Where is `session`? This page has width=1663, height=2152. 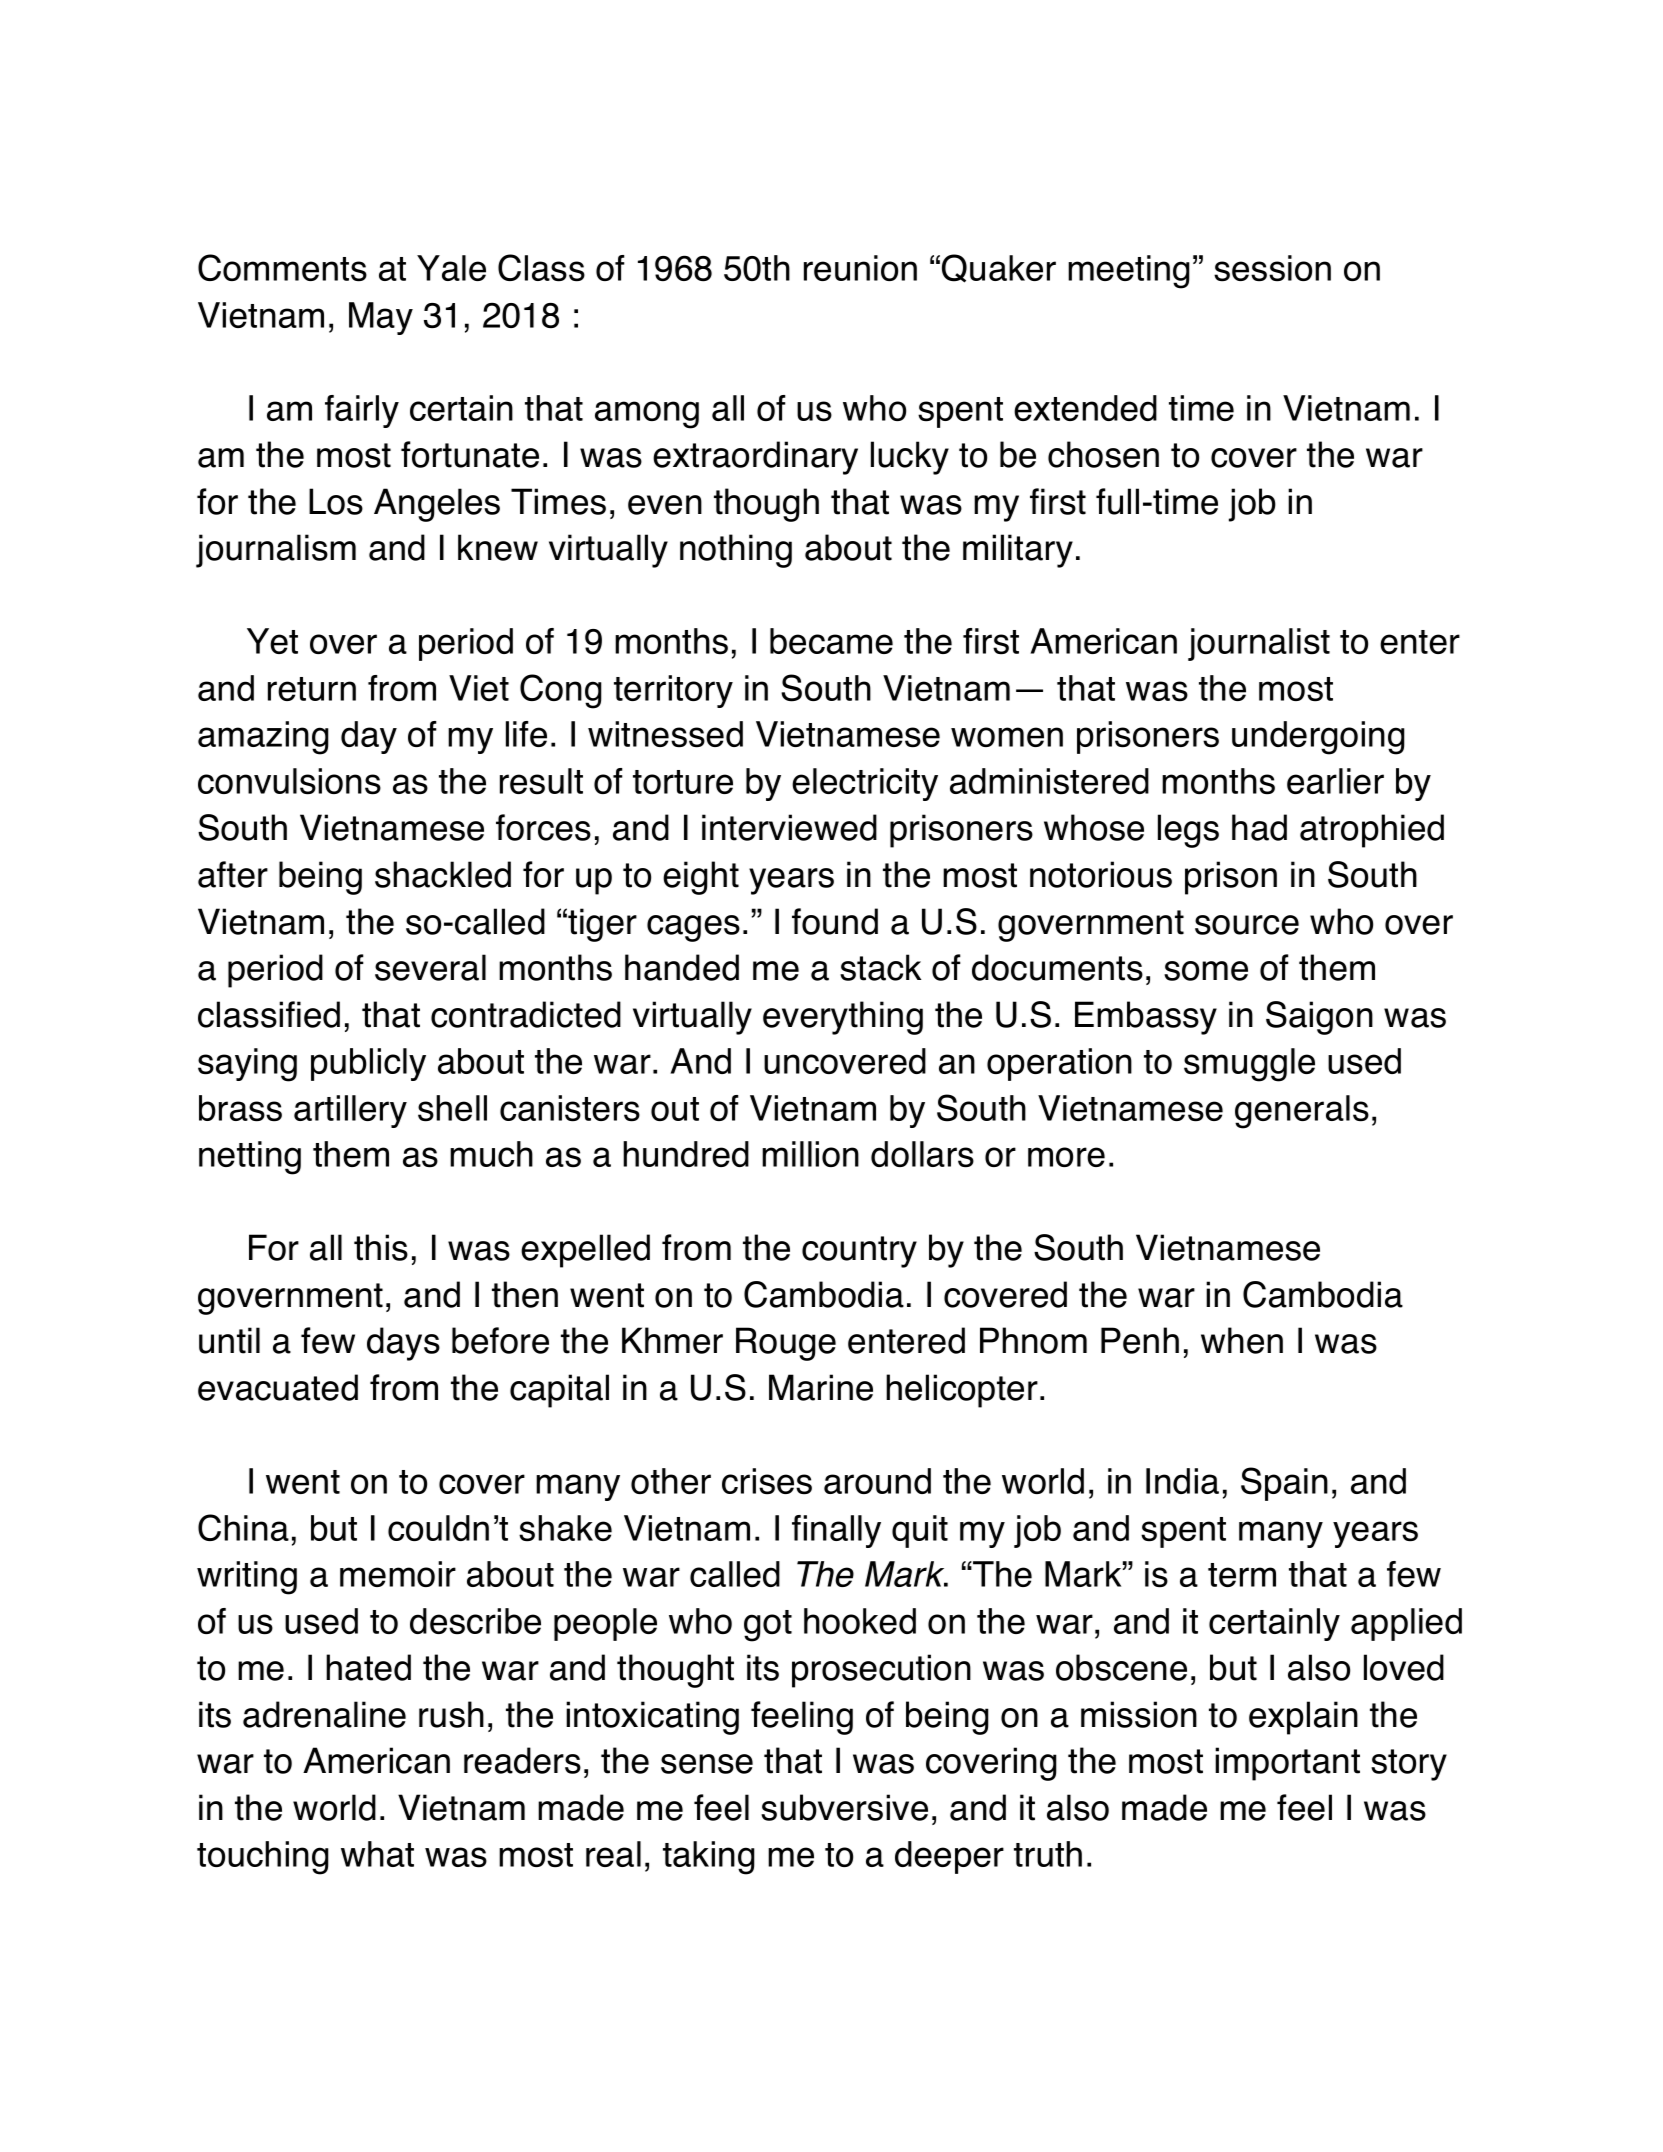 session is located at coordinates (1272, 268).
